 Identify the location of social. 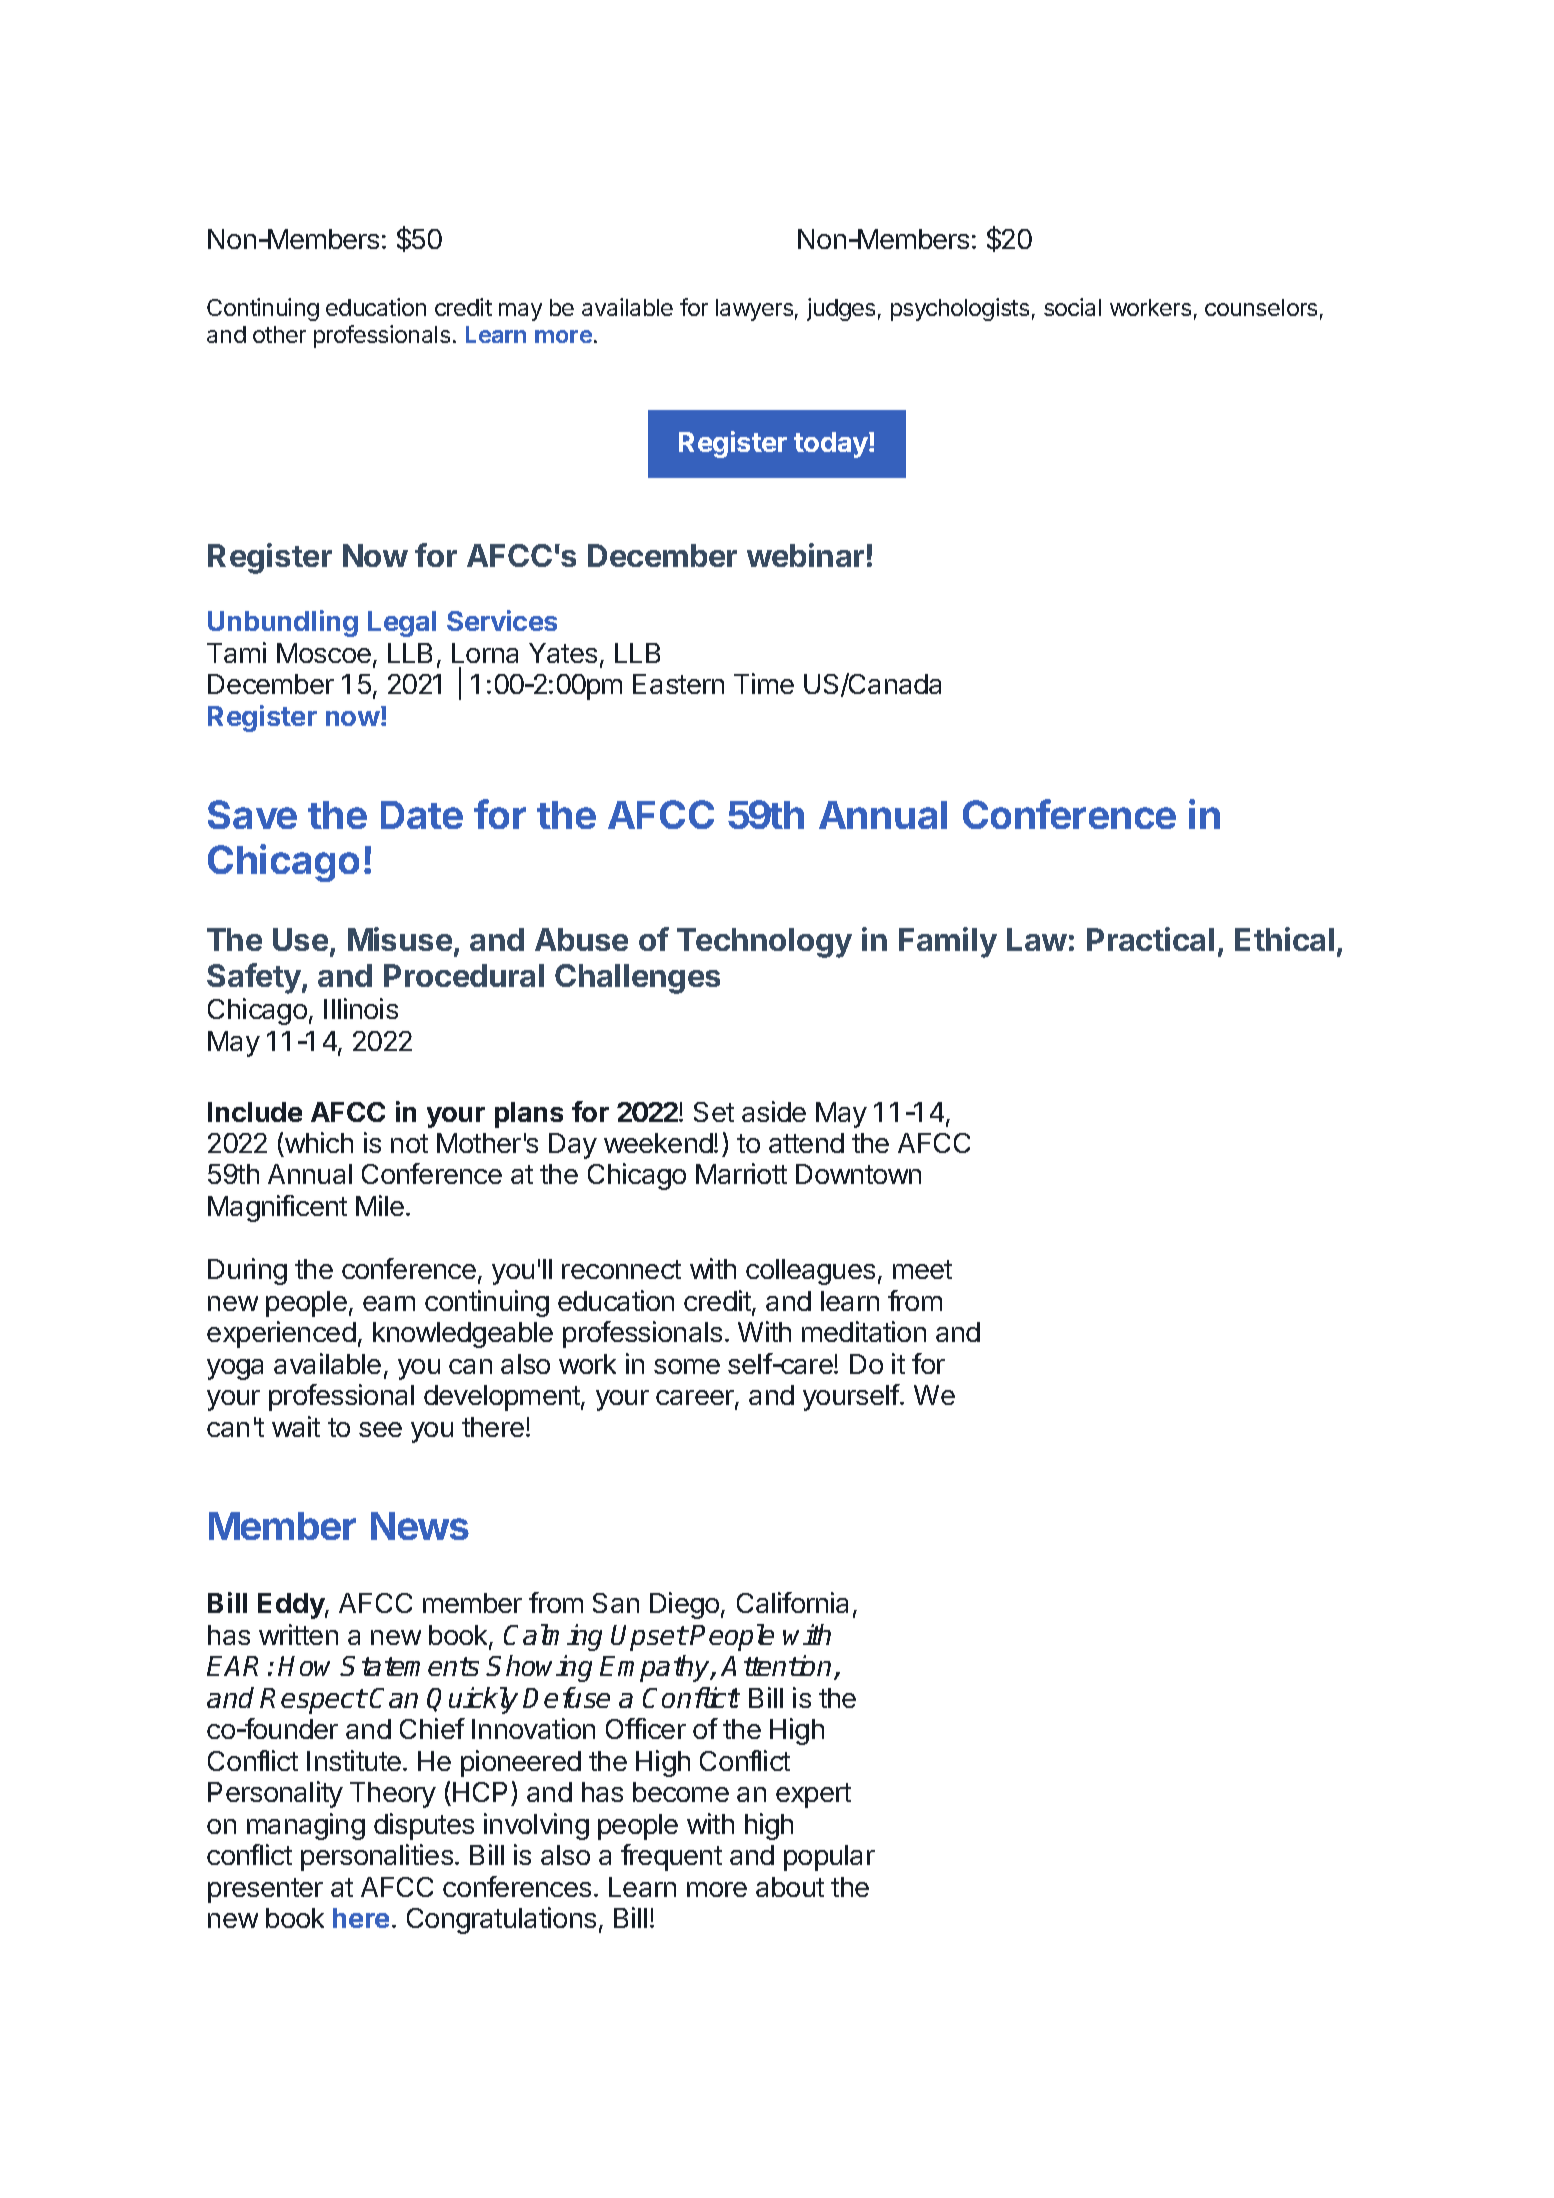
(1072, 307).
